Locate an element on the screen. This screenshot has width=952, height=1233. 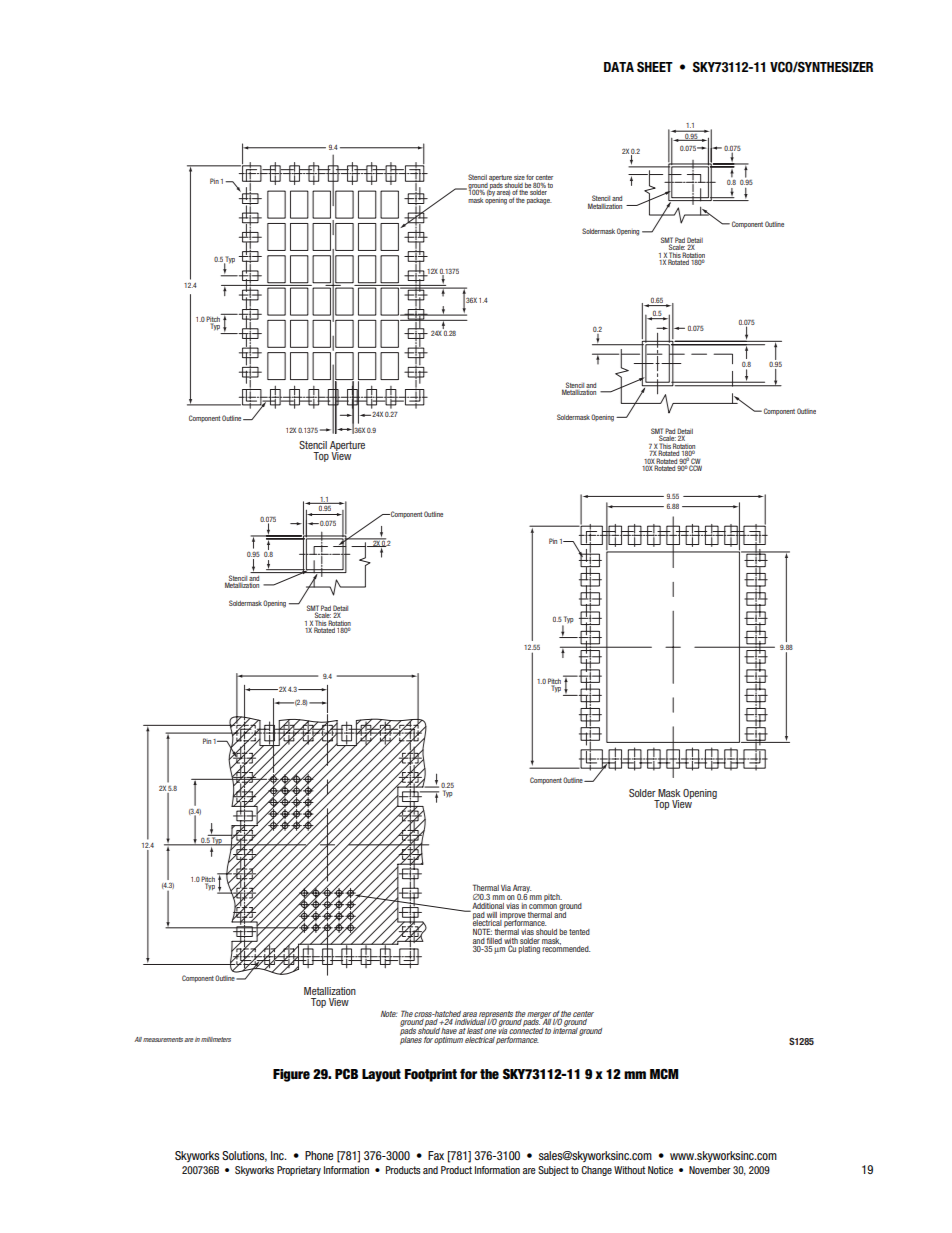
Array is located at coordinates (522, 890).
